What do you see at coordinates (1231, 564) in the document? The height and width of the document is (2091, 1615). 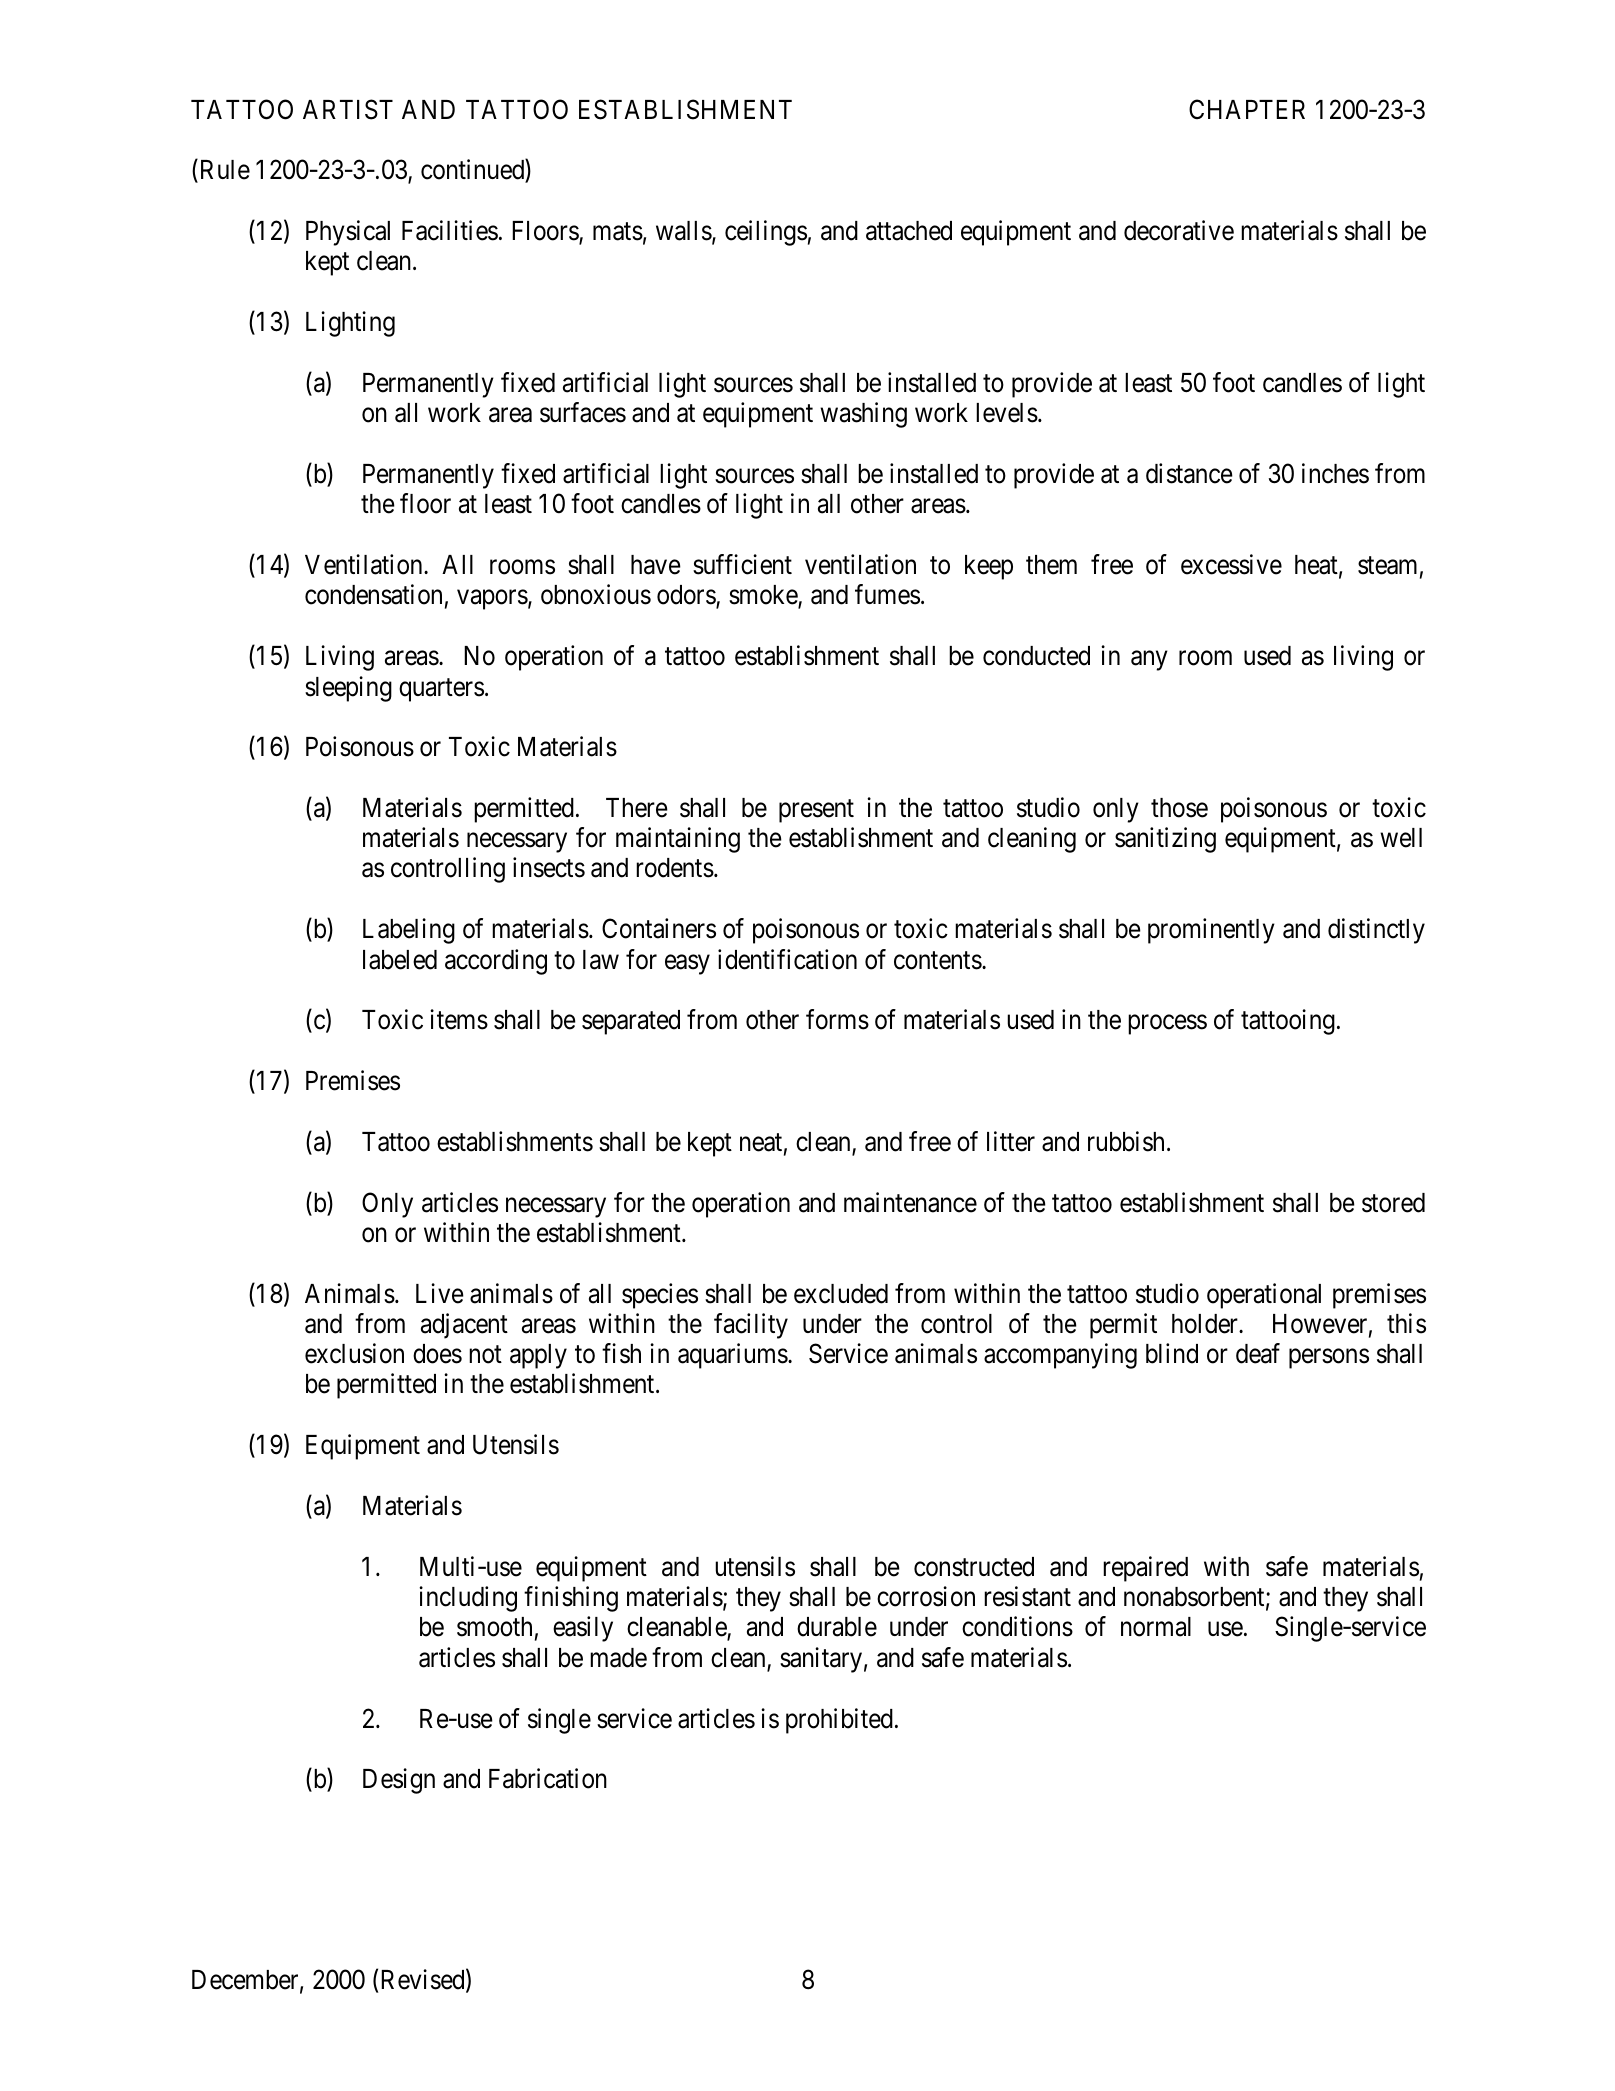 I see `excessive` at bounding box center [1231, 564].
